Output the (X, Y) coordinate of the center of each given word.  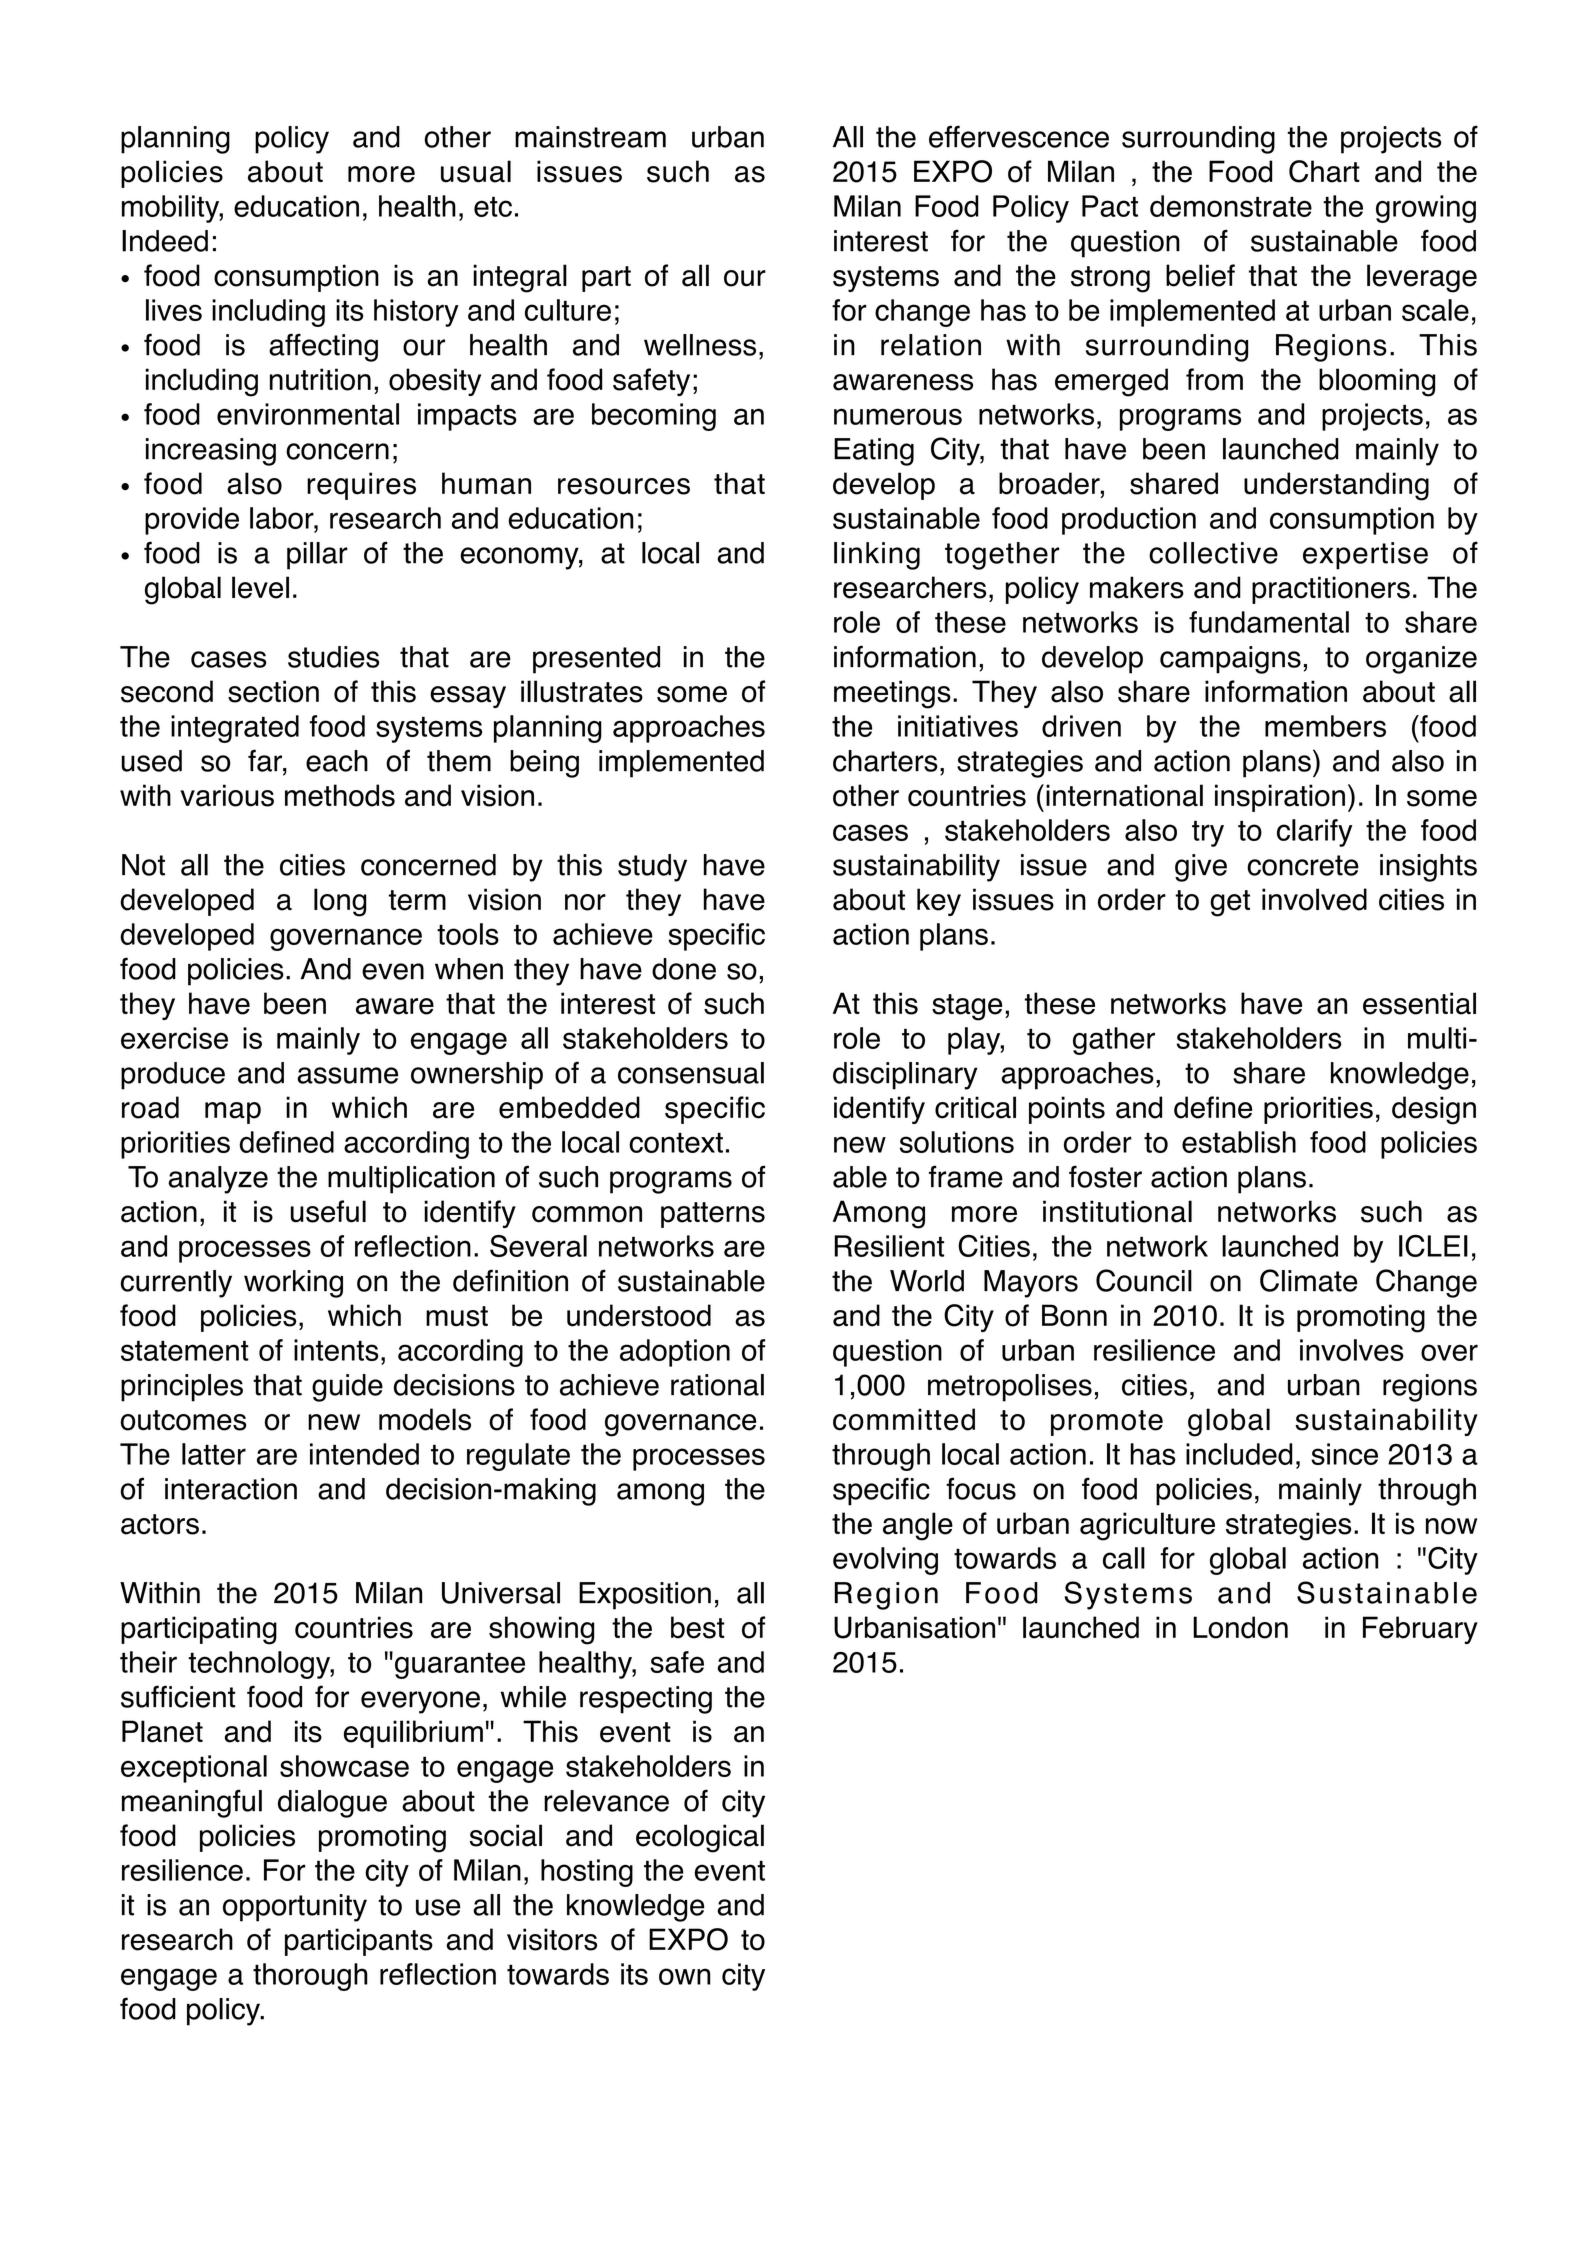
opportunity (295, 1908)
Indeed (165, 241)
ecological (700, 1838)
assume (347, 1075)
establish (1239, 1142)
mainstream (590, 137)
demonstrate (1231, 206)
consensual (691, 1073)
